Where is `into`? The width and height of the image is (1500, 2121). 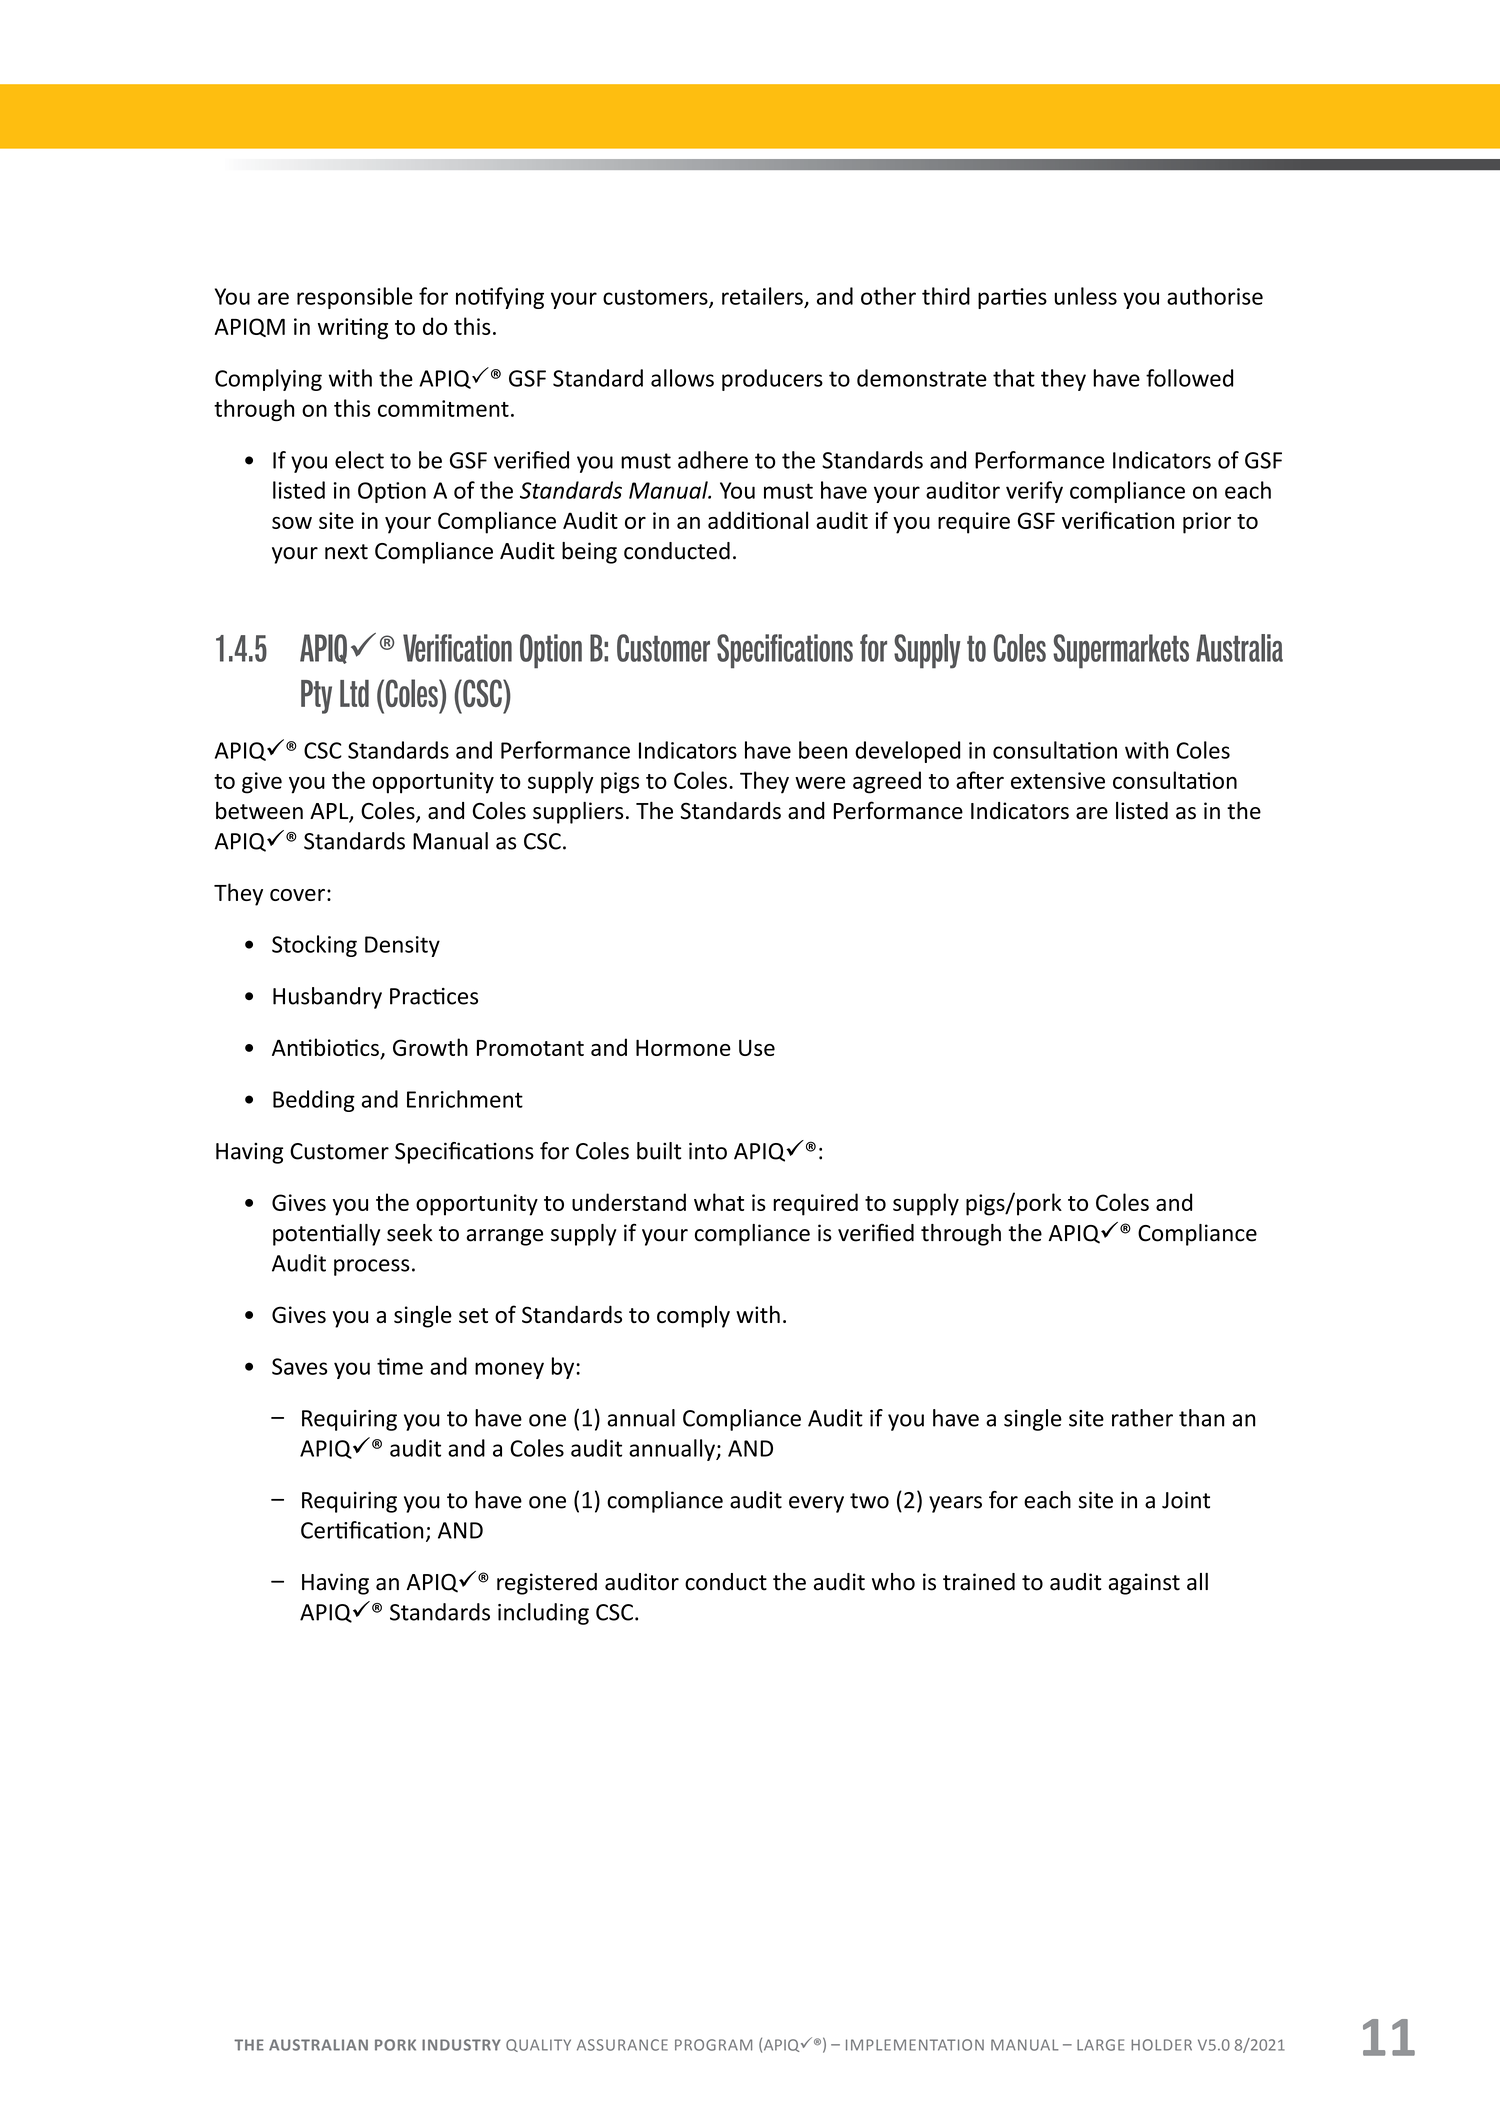
into is located at coordinates (708, 1151).
